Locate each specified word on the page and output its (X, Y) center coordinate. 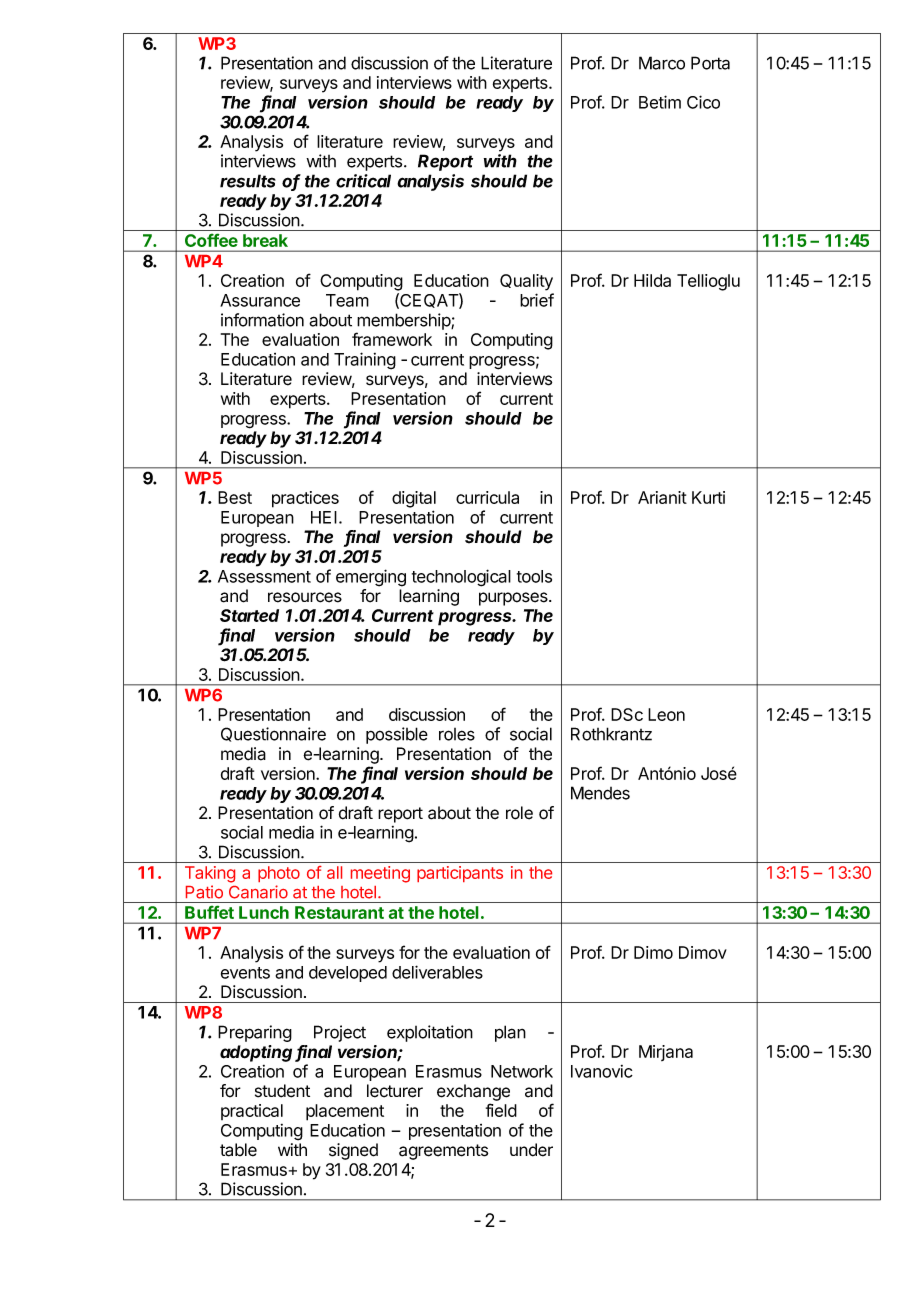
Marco (662, 63)
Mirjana (666, 1053)
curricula (487, 497)
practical (252, 1112)
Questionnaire (273, 734)
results (248, 181)
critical (363, 181)
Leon (666, 714)
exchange (473, 1092)
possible (397, 735)
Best (235, 497)
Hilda (652, 280)
